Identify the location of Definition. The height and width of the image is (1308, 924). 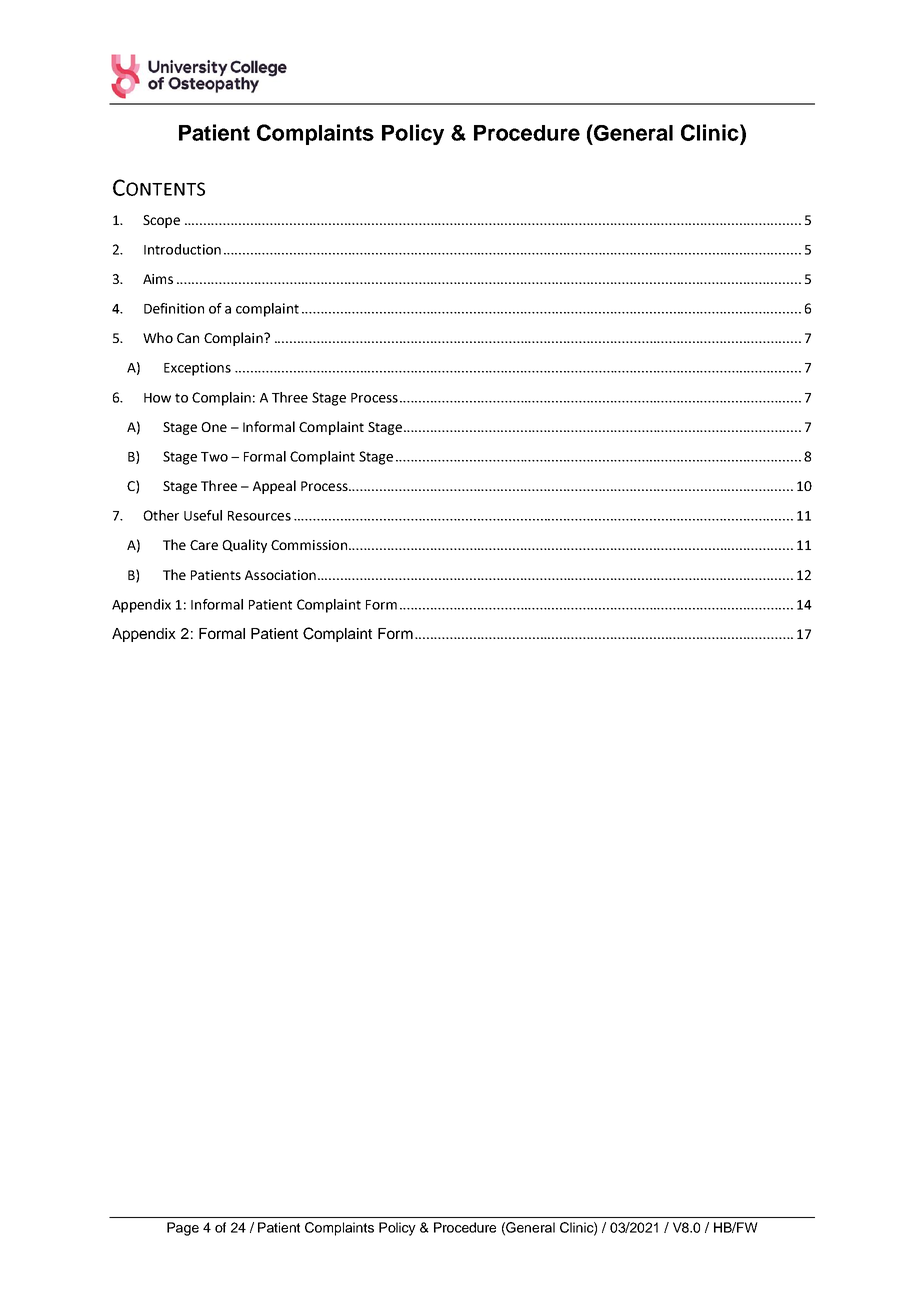
(174, 308).
